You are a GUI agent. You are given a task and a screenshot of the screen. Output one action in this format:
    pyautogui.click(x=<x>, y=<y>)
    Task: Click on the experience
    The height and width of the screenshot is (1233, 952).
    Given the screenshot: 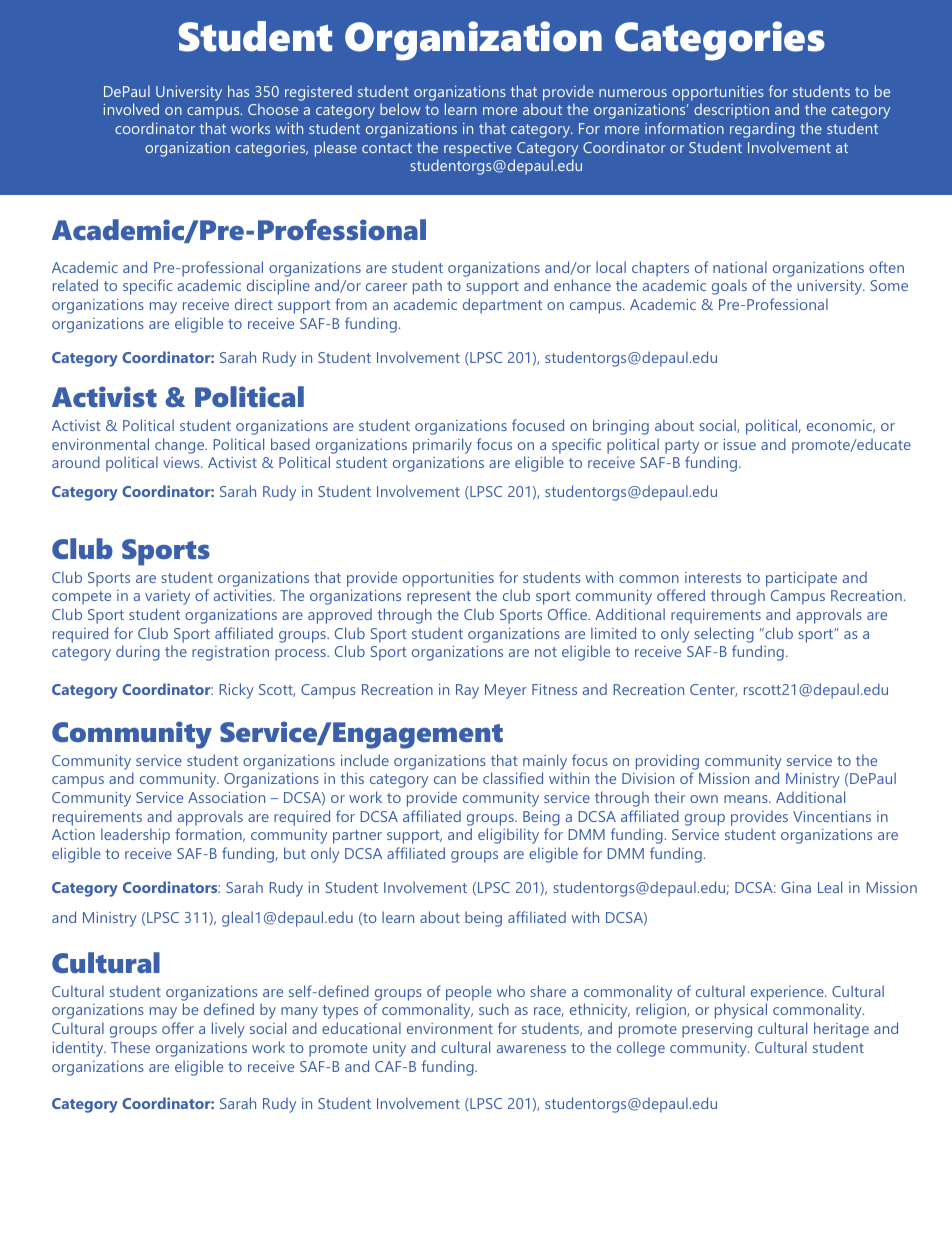 What is the action you would take?
    pyautogui.click(x=788, y=993)
